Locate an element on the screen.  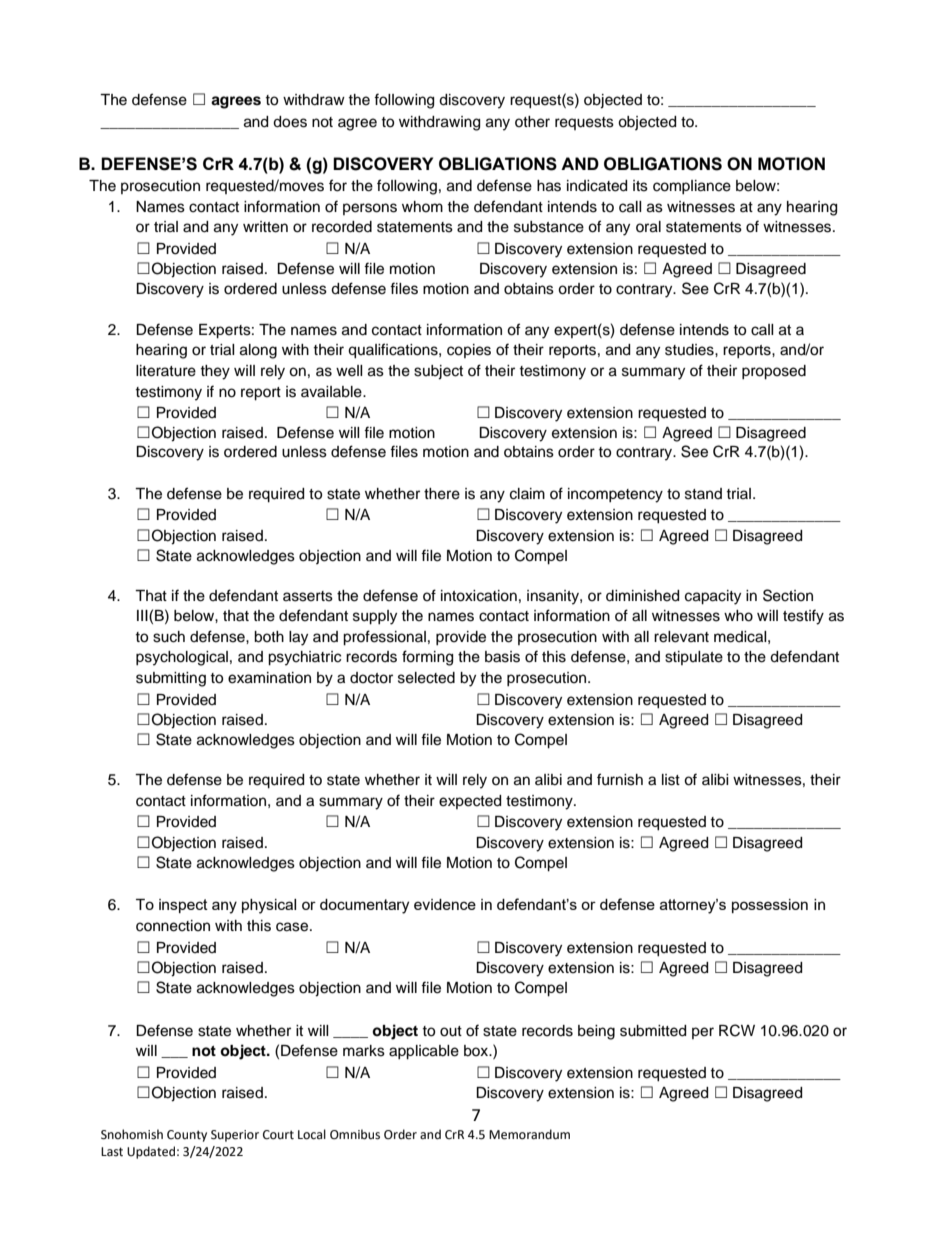
inspect is located at coordinates (183, 906).
